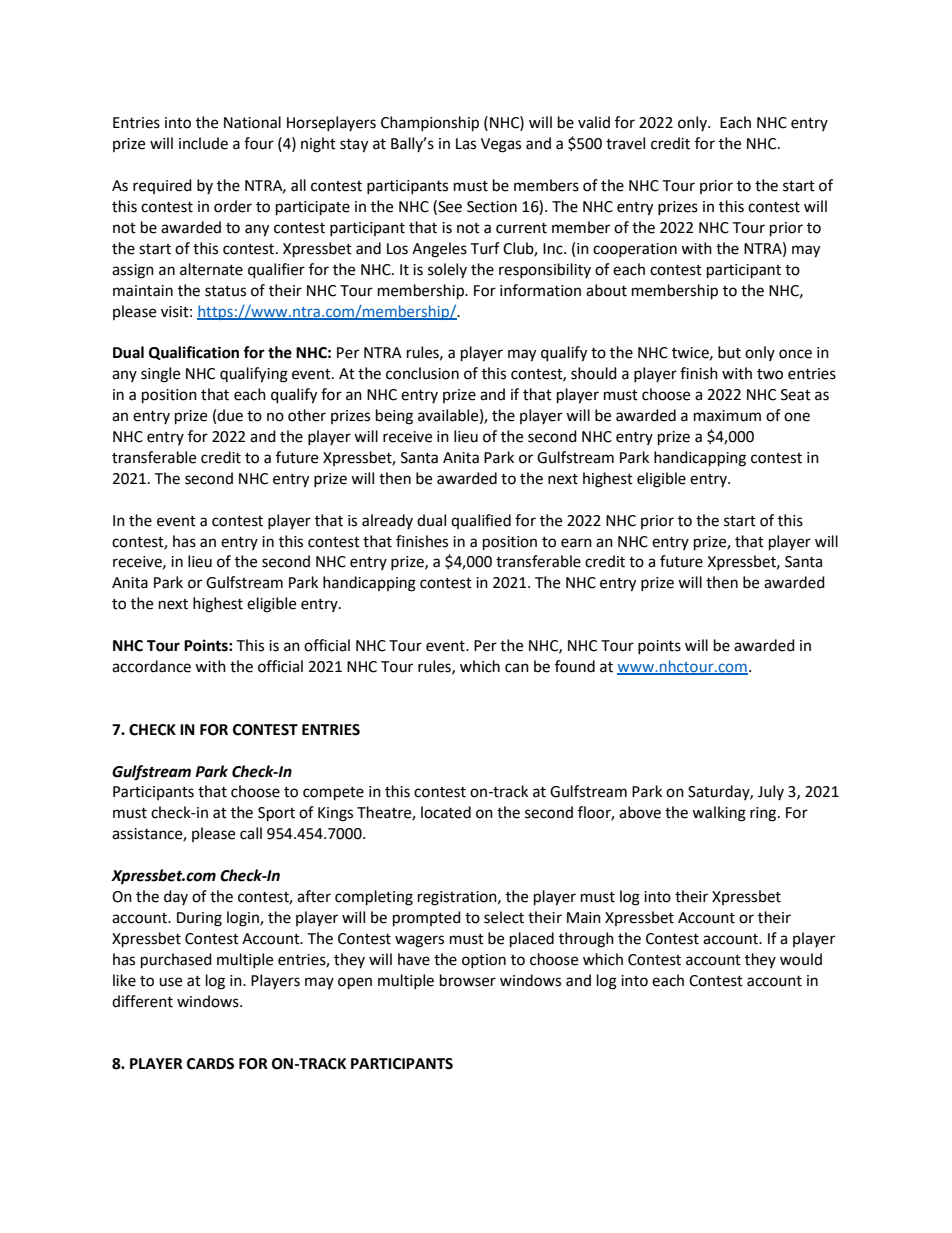 The width and height of the screenshot is (952, 1233). What do you see at coordinates (203, 143) in the screenshot?
I see `include` at bounding box center [203, 143].
